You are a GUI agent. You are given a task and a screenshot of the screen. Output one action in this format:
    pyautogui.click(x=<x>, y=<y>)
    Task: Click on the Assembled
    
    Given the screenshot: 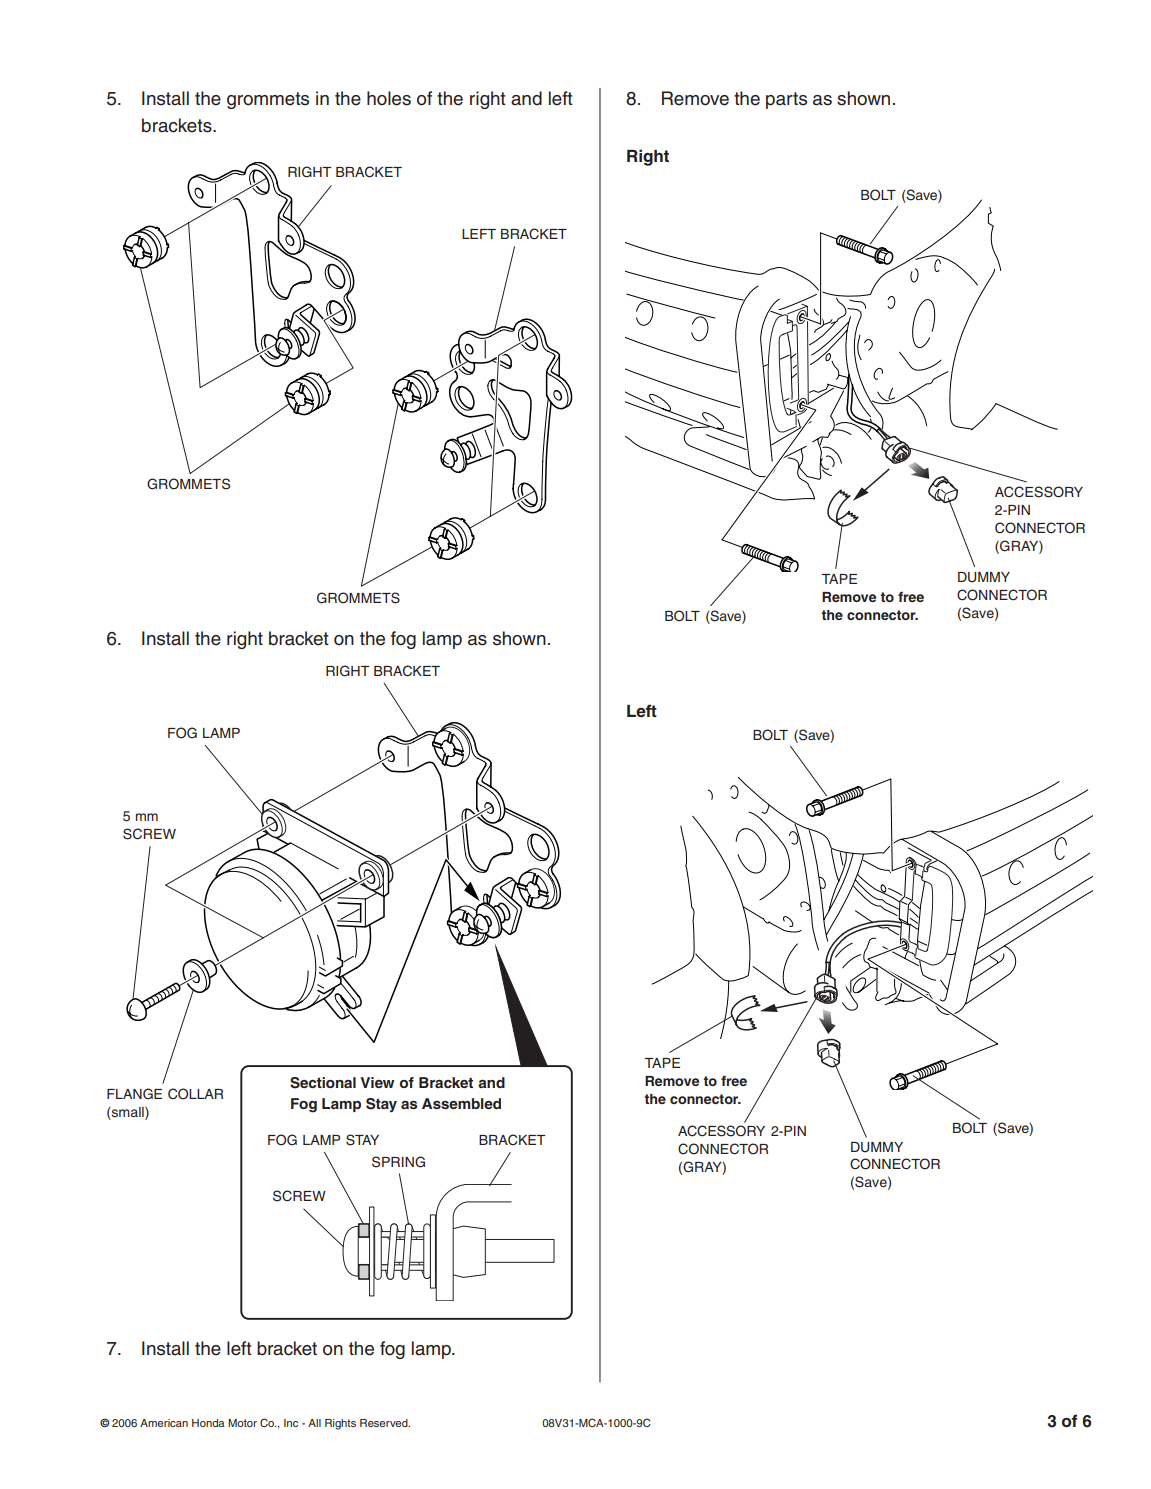 What is the action you would take?
    pyautogui.click(x=461, y=1103)
